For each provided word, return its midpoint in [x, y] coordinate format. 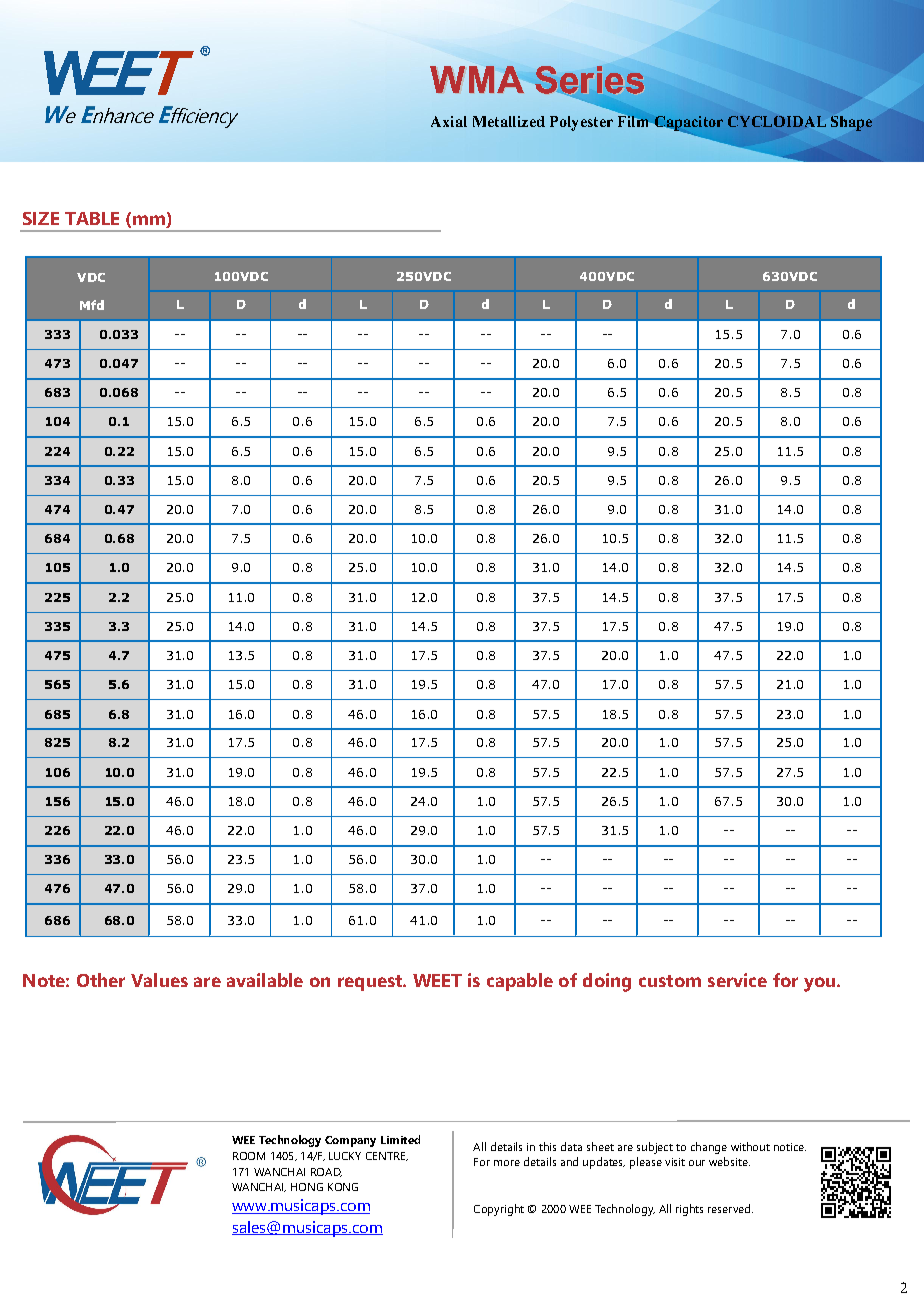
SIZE [41, 218]
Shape [851, 123]
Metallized [509, 121]
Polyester [581, 123]
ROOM [249, 1156]
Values [159, 980]
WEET [437, 980]
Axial [449, 121]
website [729, 1161]
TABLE [92, 218]
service [737, 980]
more [507, 1163]
